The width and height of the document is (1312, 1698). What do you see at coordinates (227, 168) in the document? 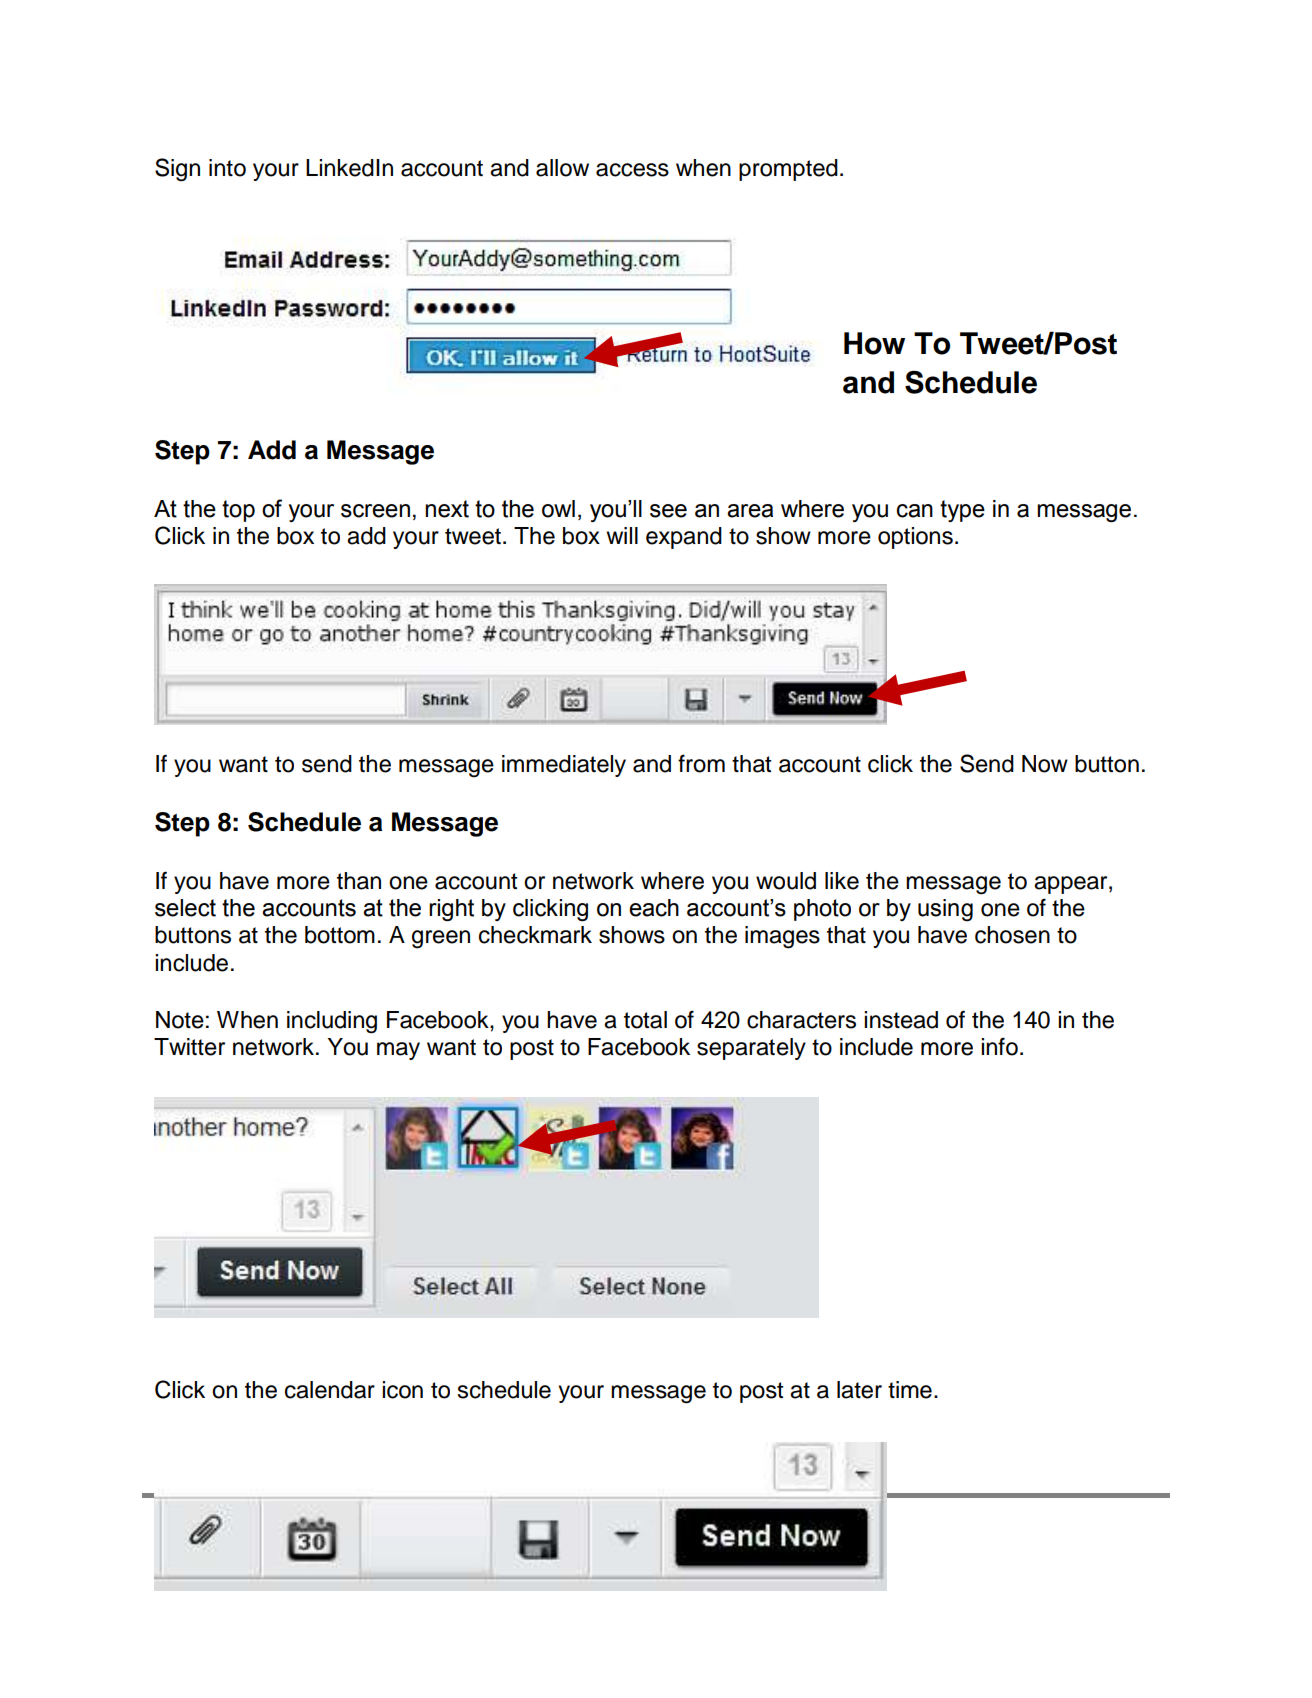
I see `into` at bounding box center [227, 168].
